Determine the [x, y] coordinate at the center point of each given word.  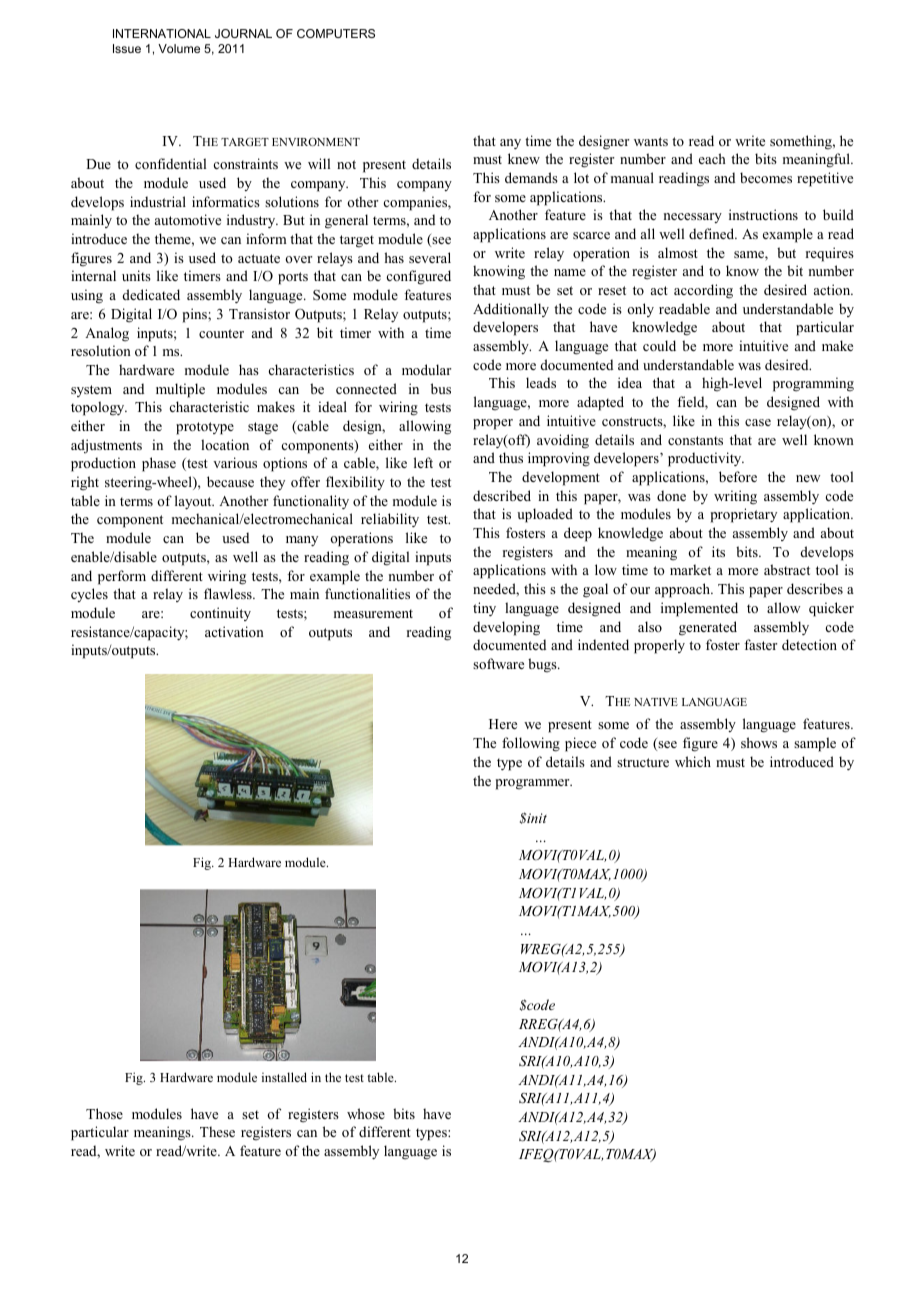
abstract [787, 569]
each [712, 158]
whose [366, 1113]
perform [122, 577]
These [217, 1131]
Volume [179, 48]
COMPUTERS [336, 33]
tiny [484, 609]
